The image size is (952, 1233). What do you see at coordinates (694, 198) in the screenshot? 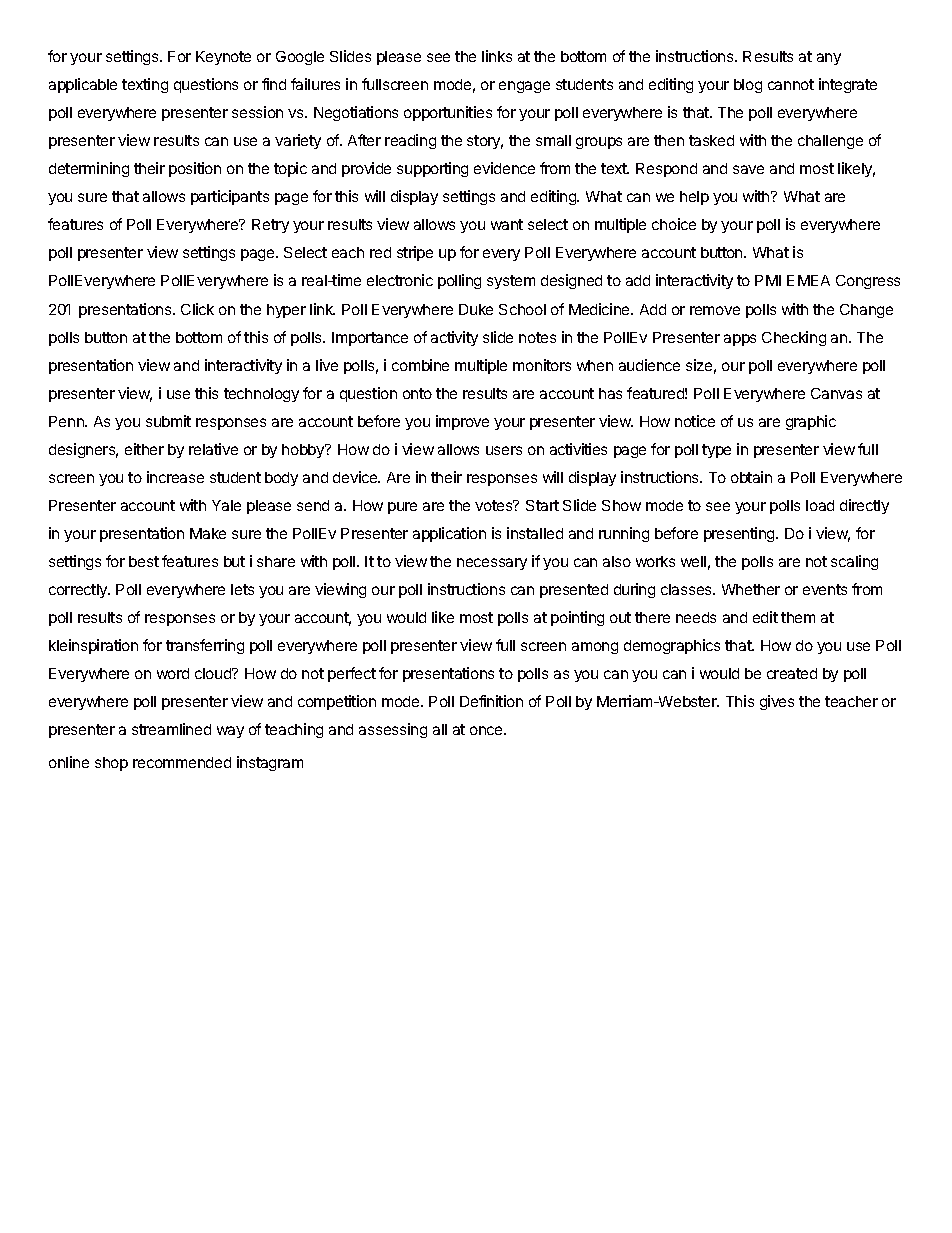
I see `help` at bounding box center [694, 198].
